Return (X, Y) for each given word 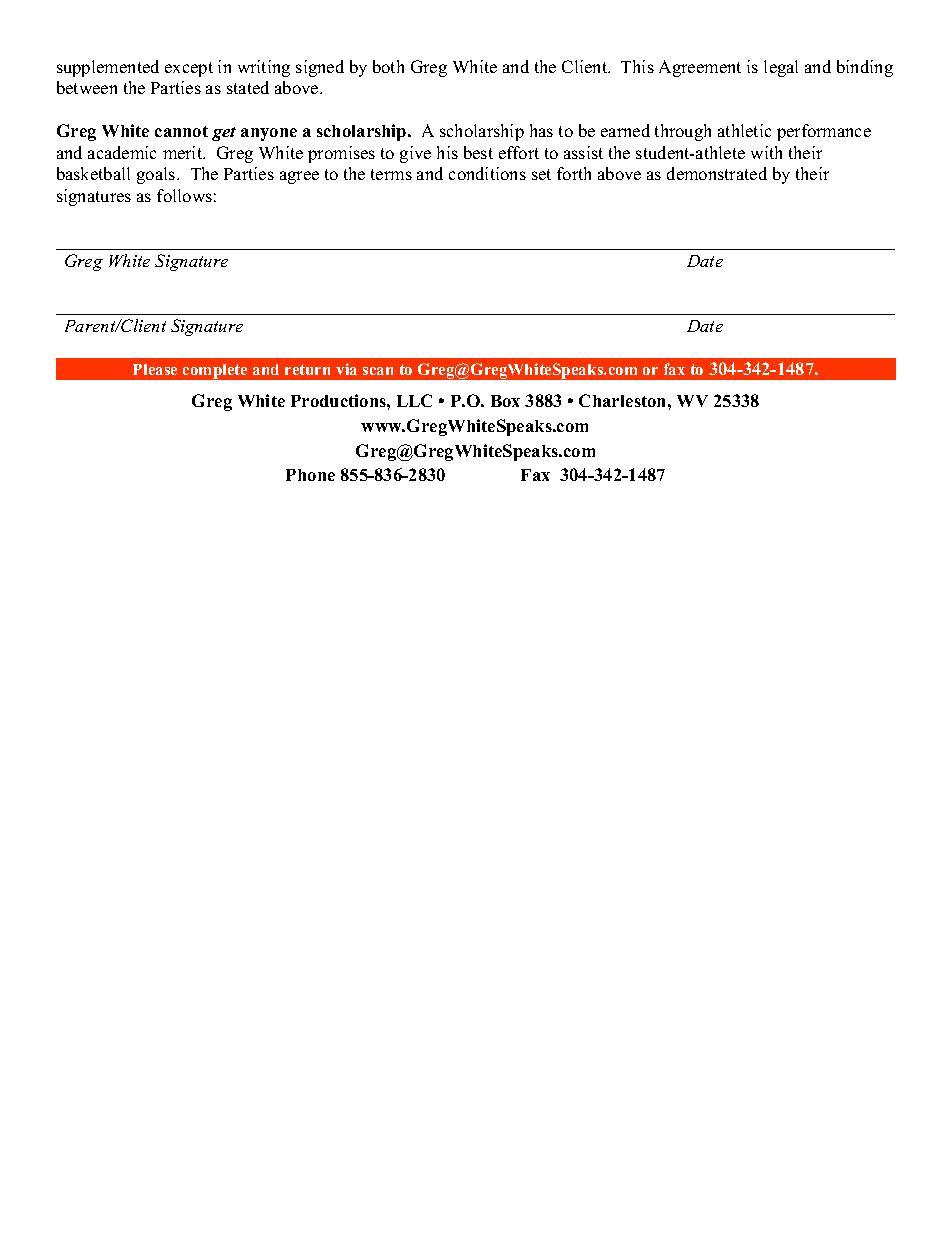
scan (378, 371)
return (307, 369)
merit (184, 152)
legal (781, 68)
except (189, 69)
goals (157, 175)
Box (505, 401)
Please (155, 369)
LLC (414, 400)
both (388, 66)
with (766, 152)
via (346, 369)
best (478, 152)
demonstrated (717, 173)
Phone (310, 475)
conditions (487, 173)
